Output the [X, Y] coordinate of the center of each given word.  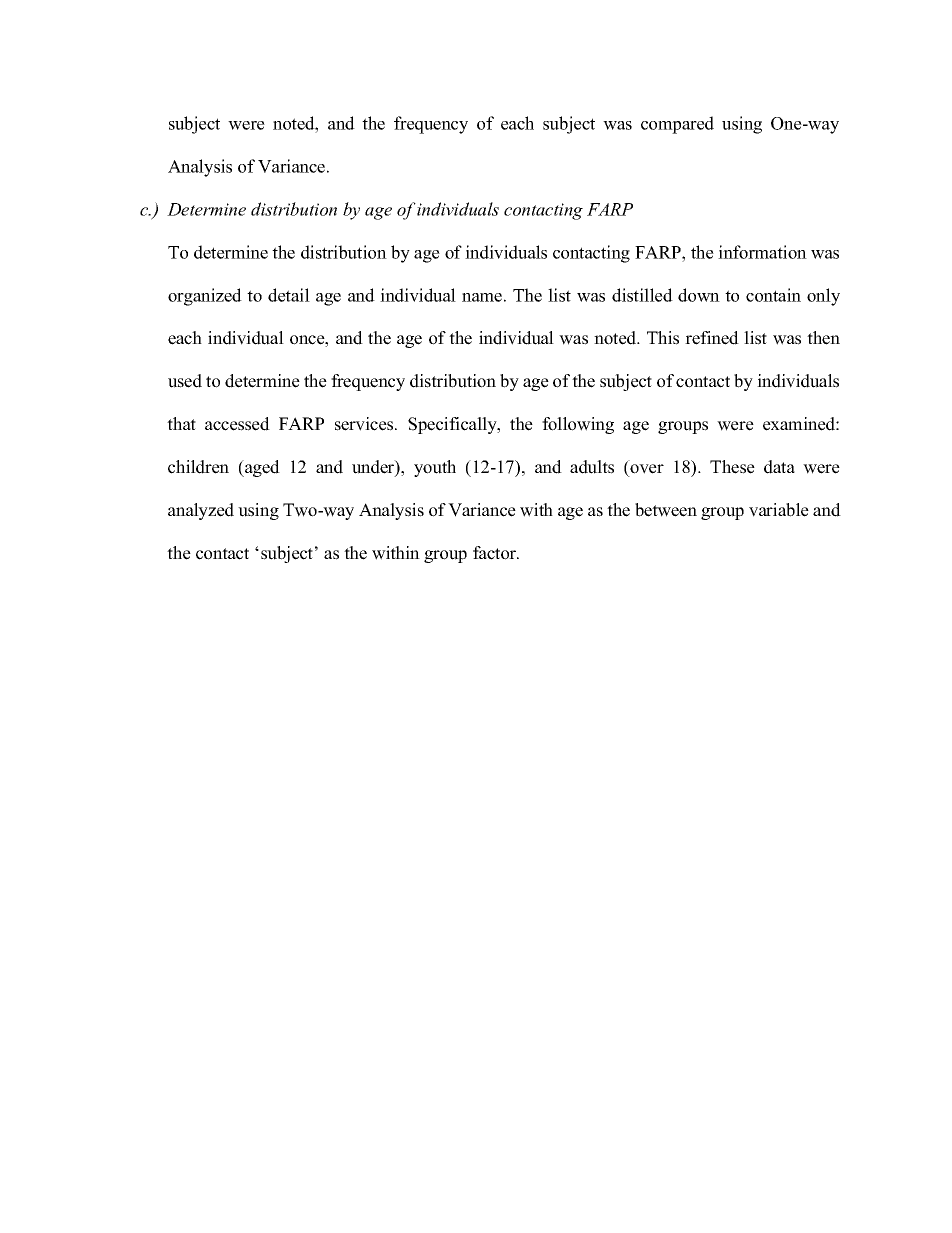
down [699, 295]
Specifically [453, 425]
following [578, 425]
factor [495, 553]
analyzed [201, 511]
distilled [642, 295]
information [762, 252]
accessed [237, 424]
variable [779, 510]
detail [289, 295]
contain [773, 295]
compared [677, 125]
